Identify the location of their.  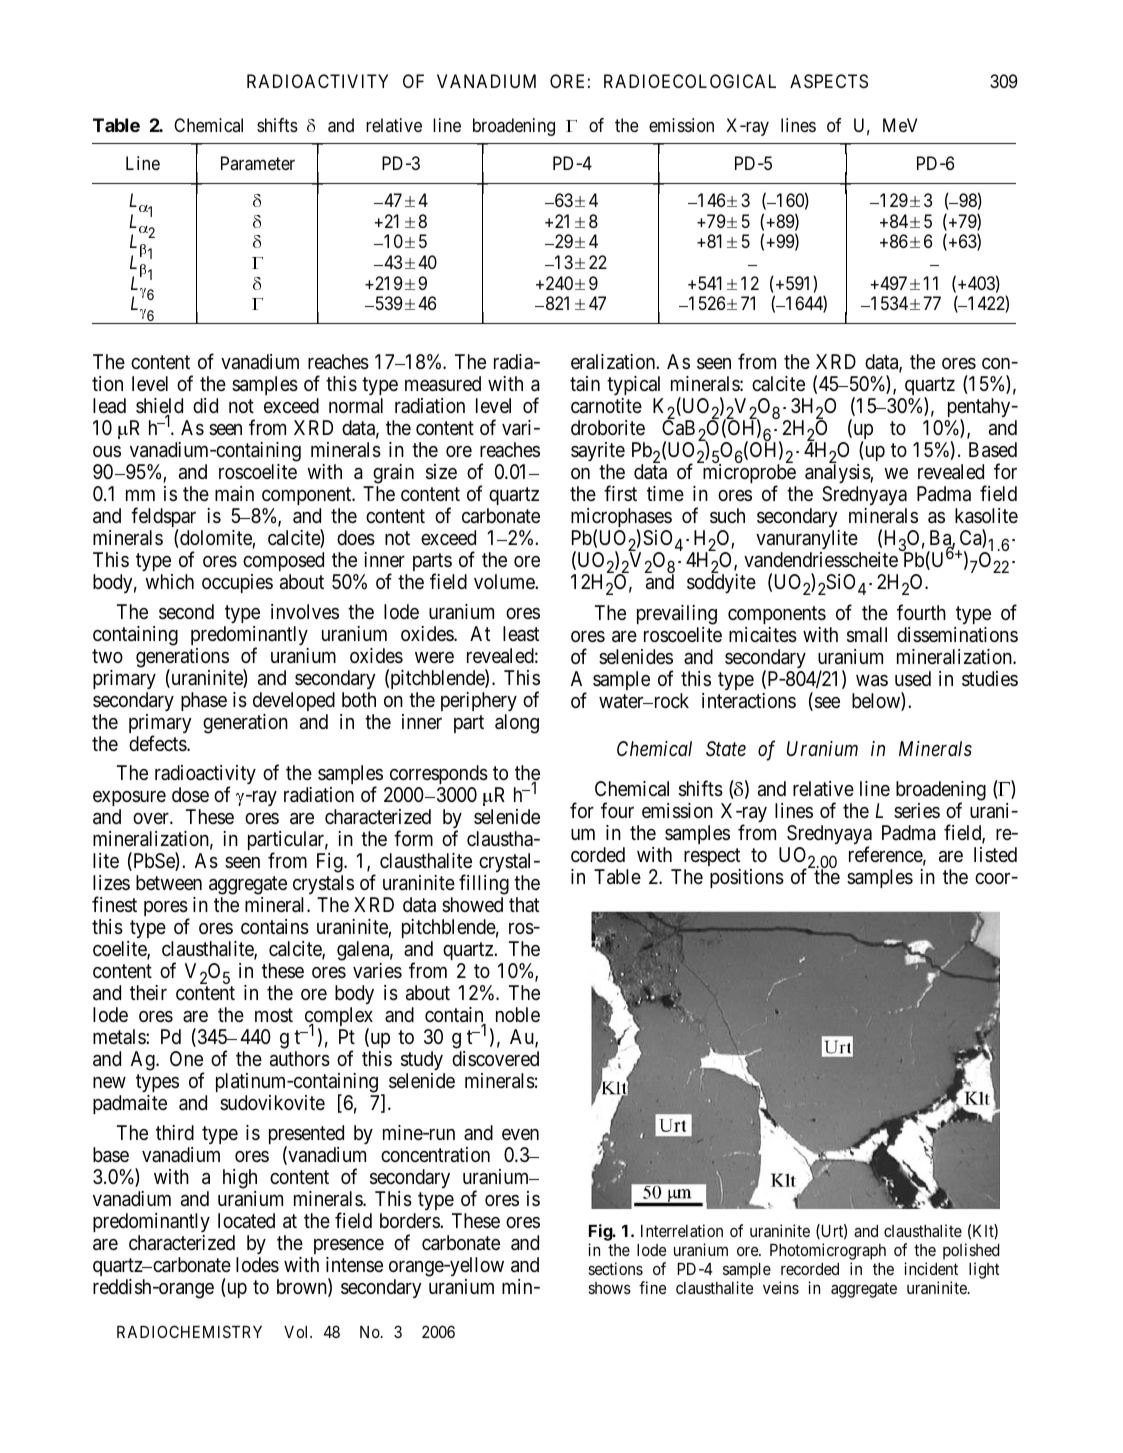
(148, 992).
